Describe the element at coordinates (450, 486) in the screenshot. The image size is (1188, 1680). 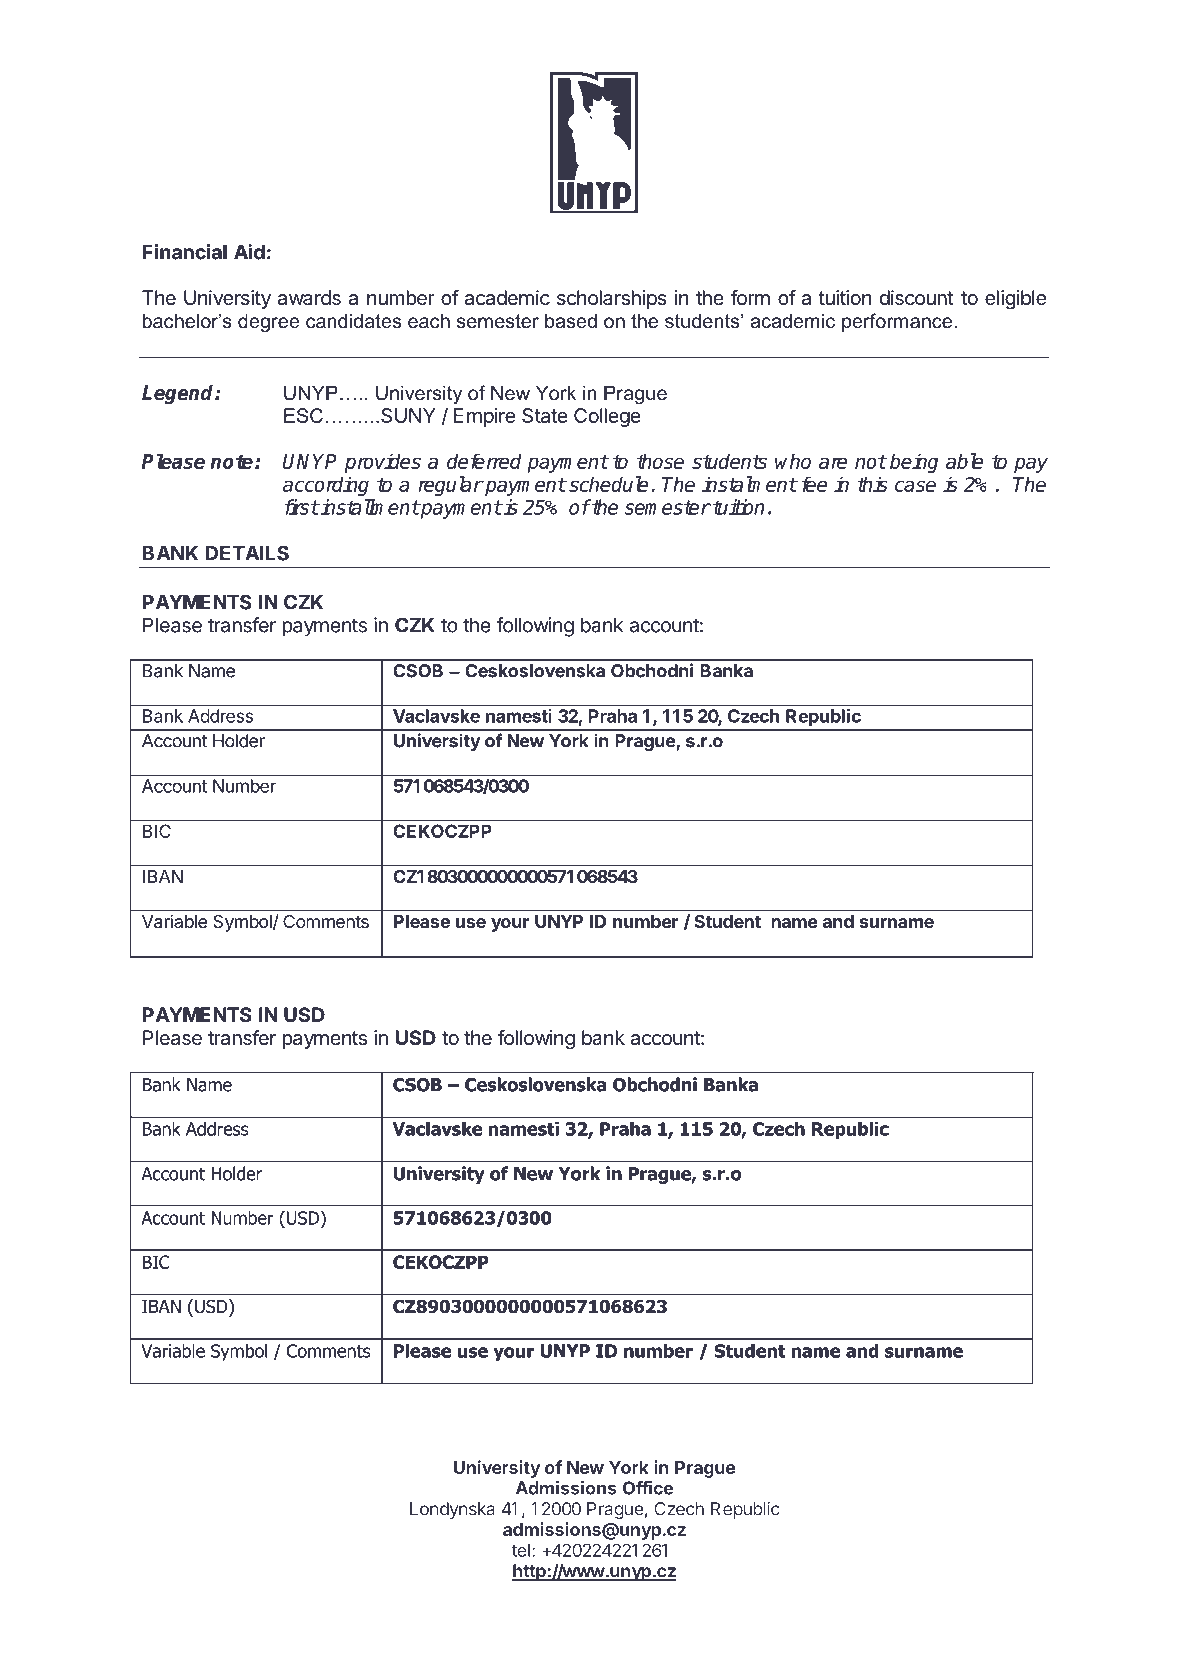
I see `regular` at that location.
